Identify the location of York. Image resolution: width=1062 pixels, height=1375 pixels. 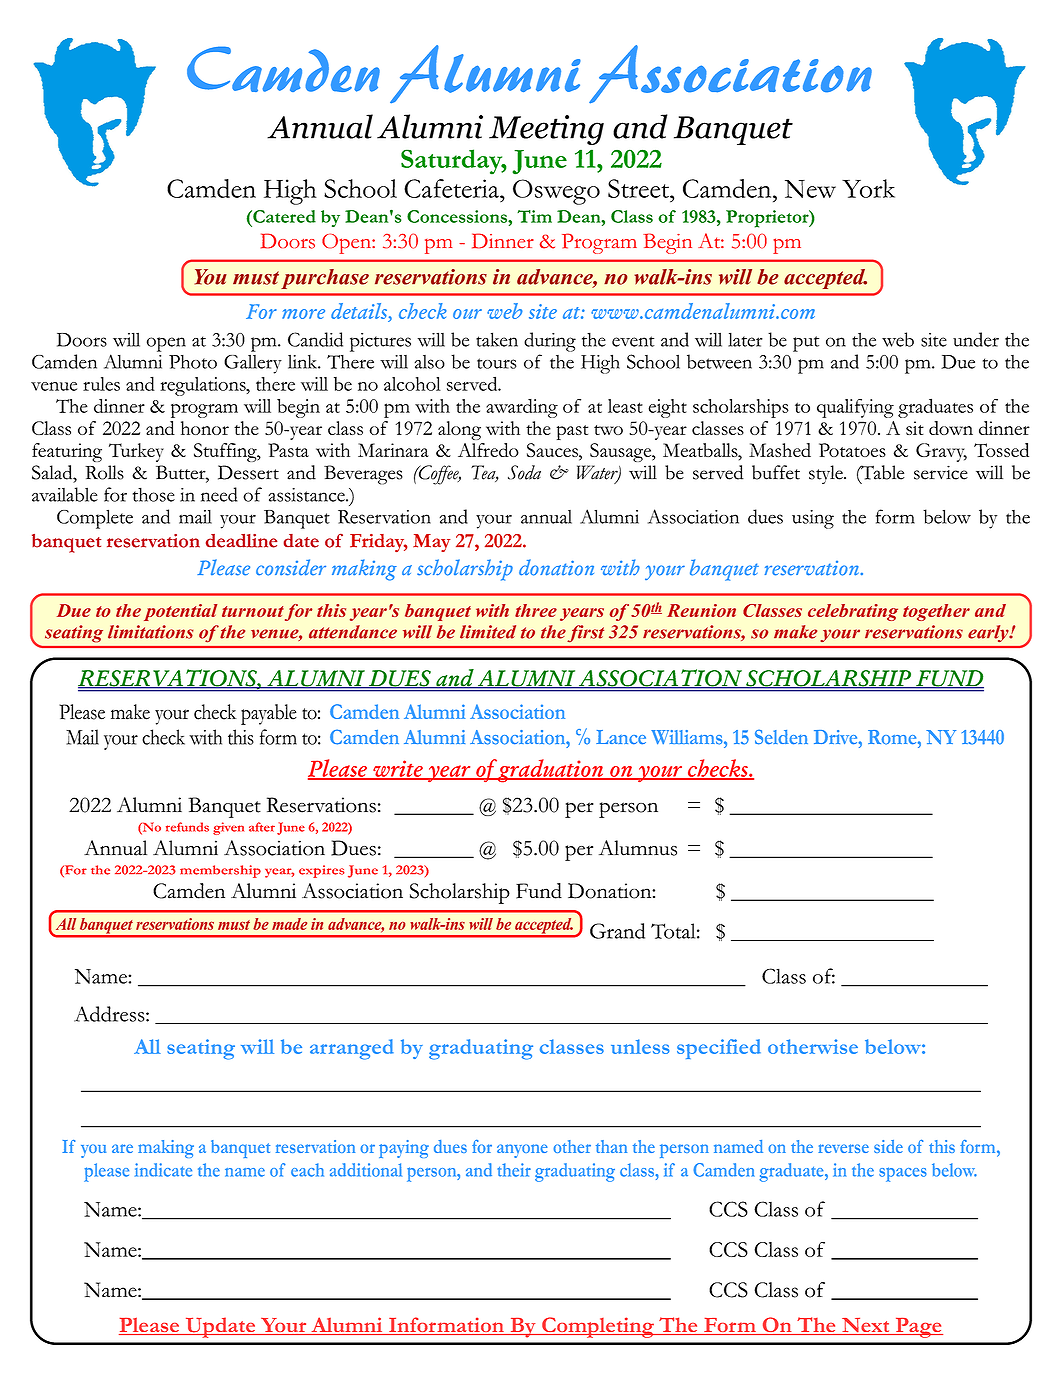
(868, 188).
